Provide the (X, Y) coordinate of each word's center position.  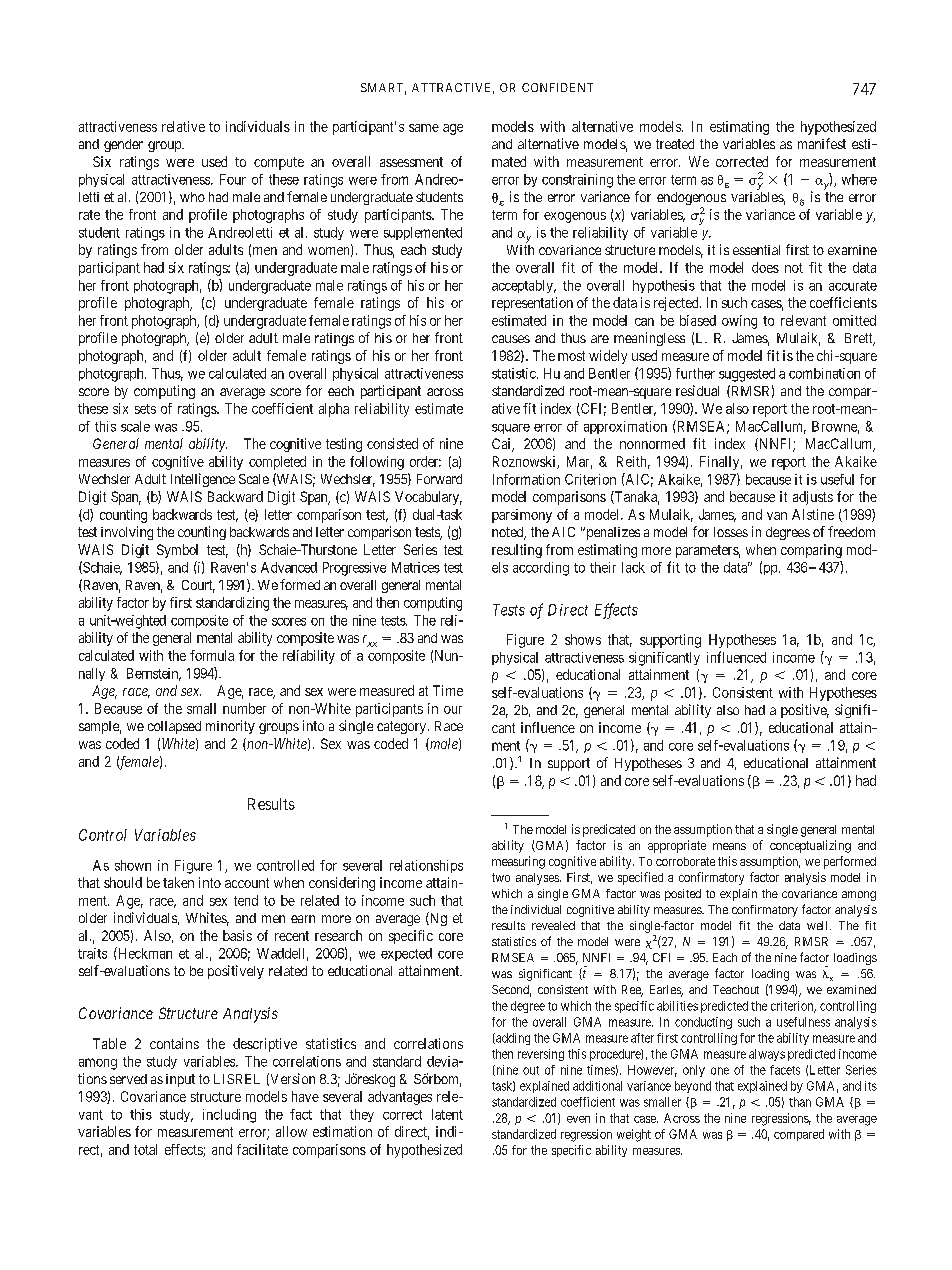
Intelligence (203, 480)
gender (123, 145)
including (229, 1116)
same (424, 128)
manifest (822, 143)
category (403, 727)
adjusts (813, 498)
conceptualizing (810, 846)
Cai (503, 445)
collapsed (174, 727)
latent (447, 1114)
